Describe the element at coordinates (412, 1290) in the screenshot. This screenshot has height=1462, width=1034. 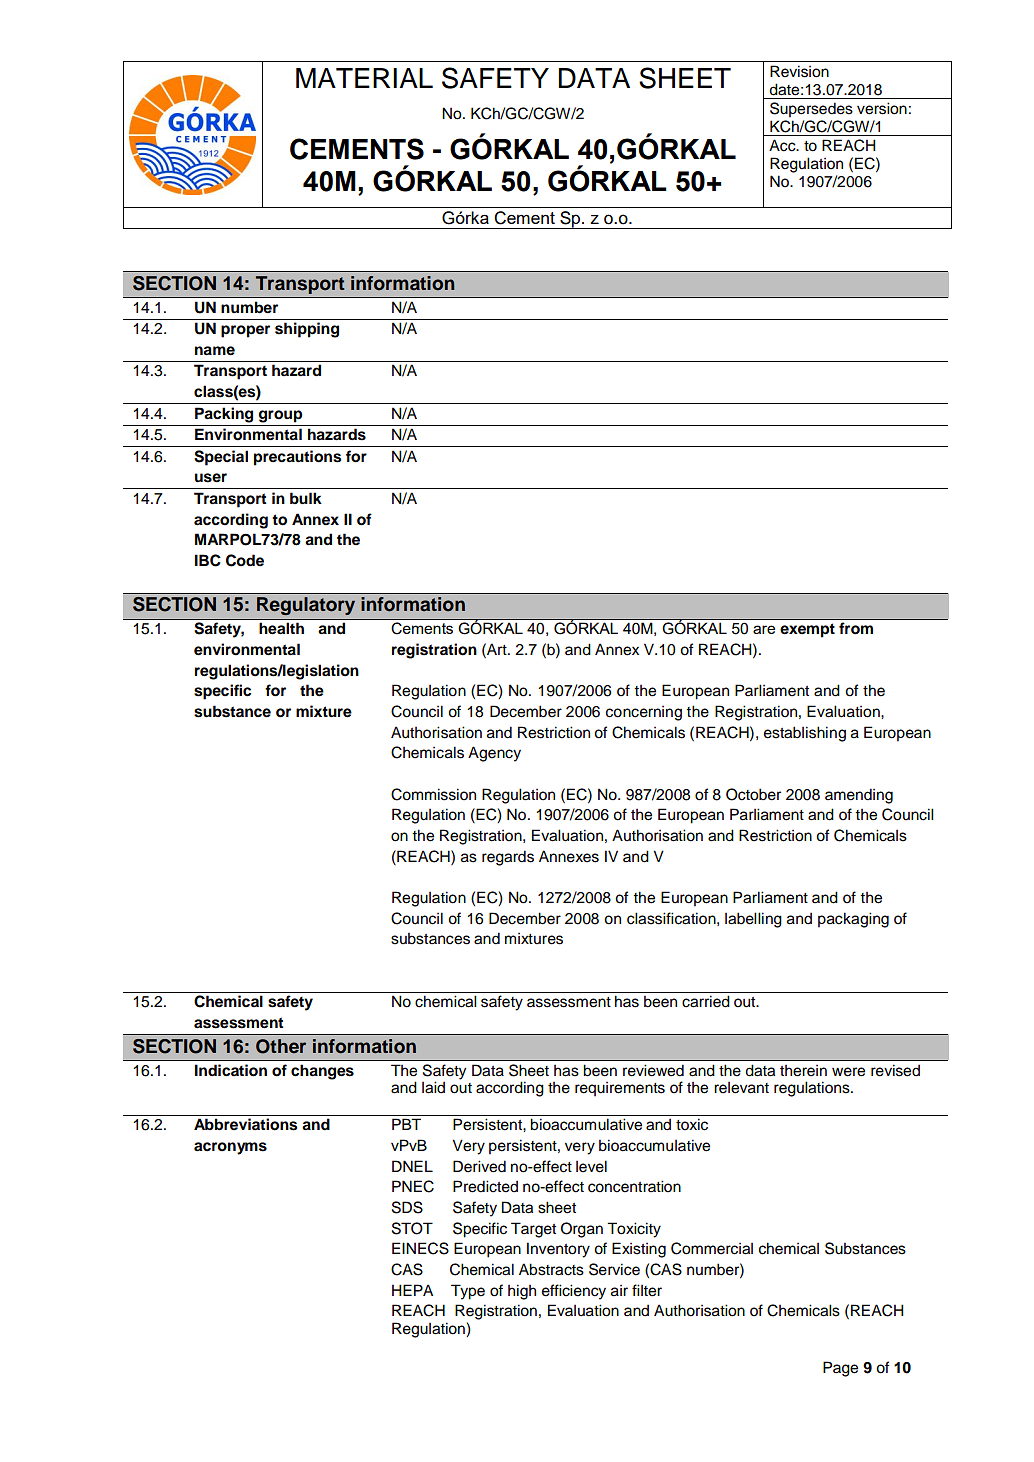
I see `HEPA` at that location.
